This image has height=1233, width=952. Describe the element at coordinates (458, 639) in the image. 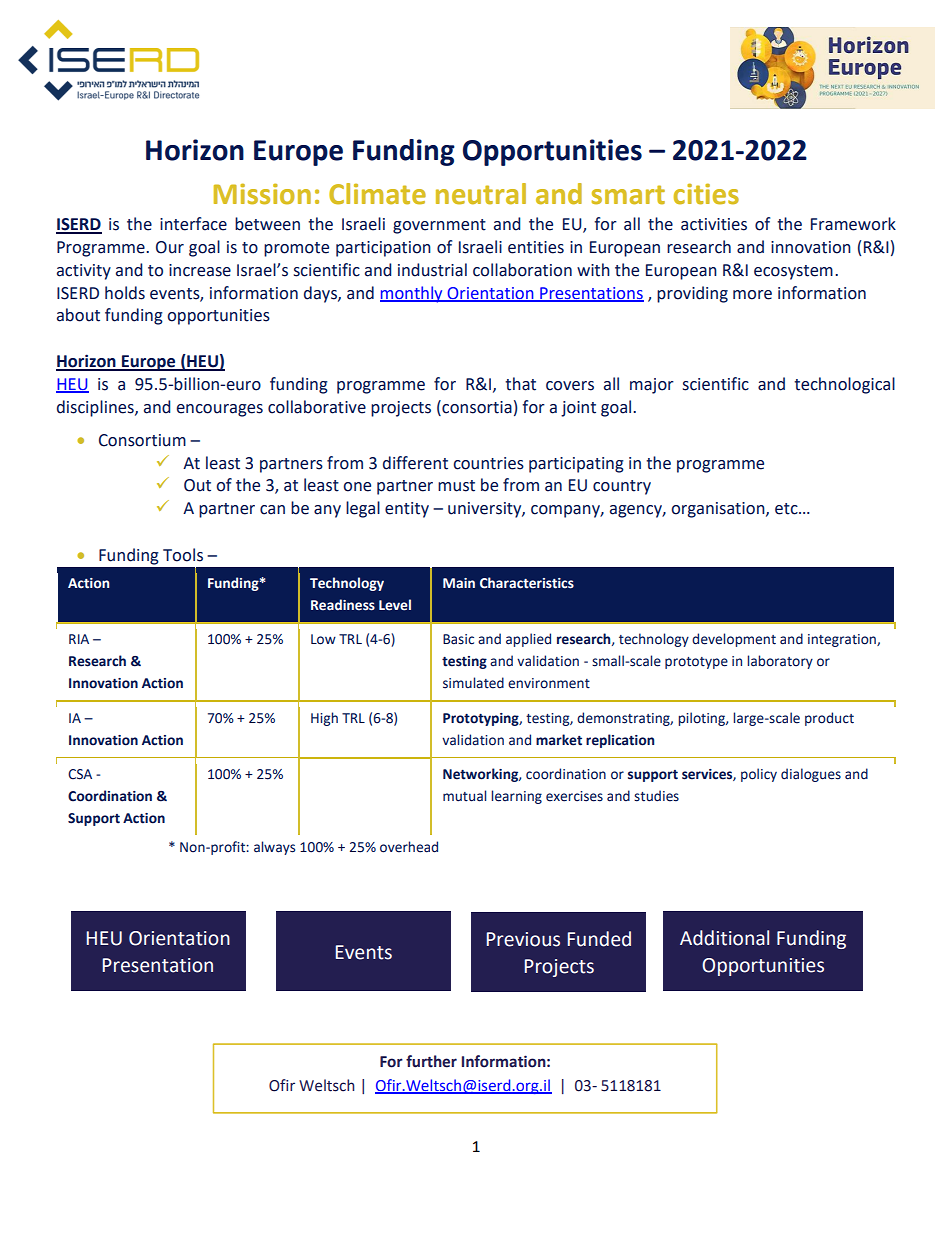

I see `Basic` at that location.
